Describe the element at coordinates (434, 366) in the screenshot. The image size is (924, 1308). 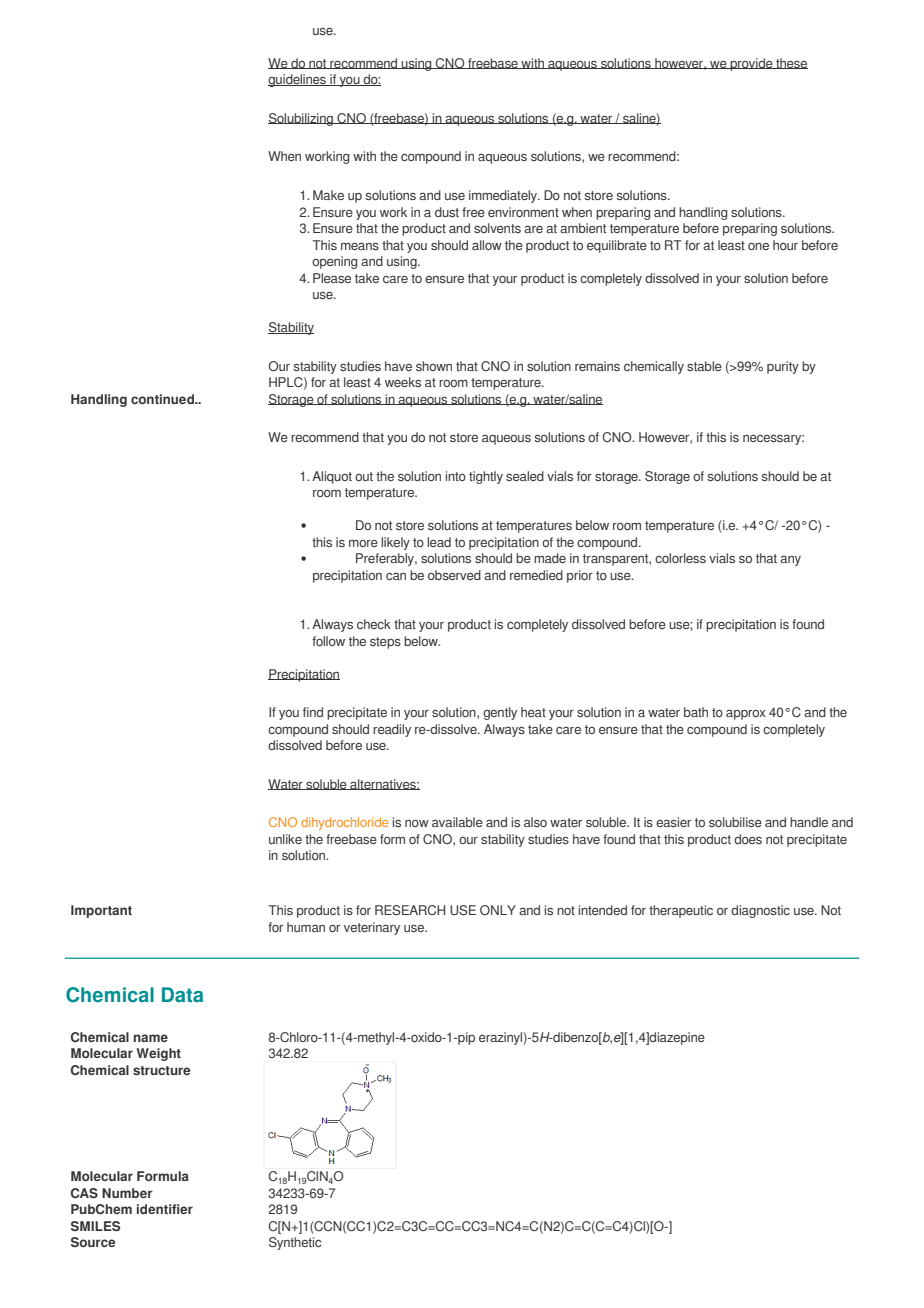
I see `shown` at that location.
